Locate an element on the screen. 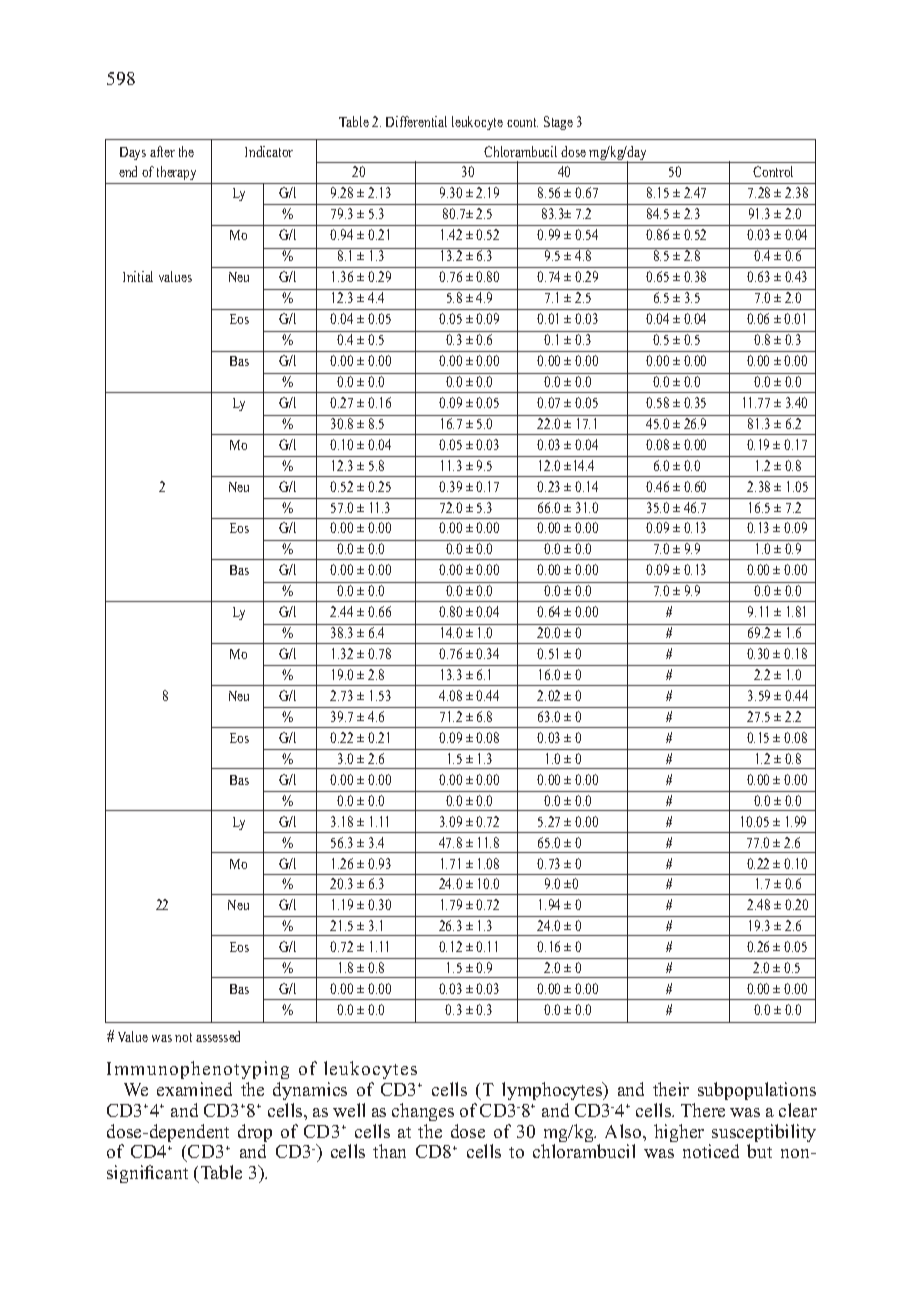  count is located at coordinates (522, 122).
